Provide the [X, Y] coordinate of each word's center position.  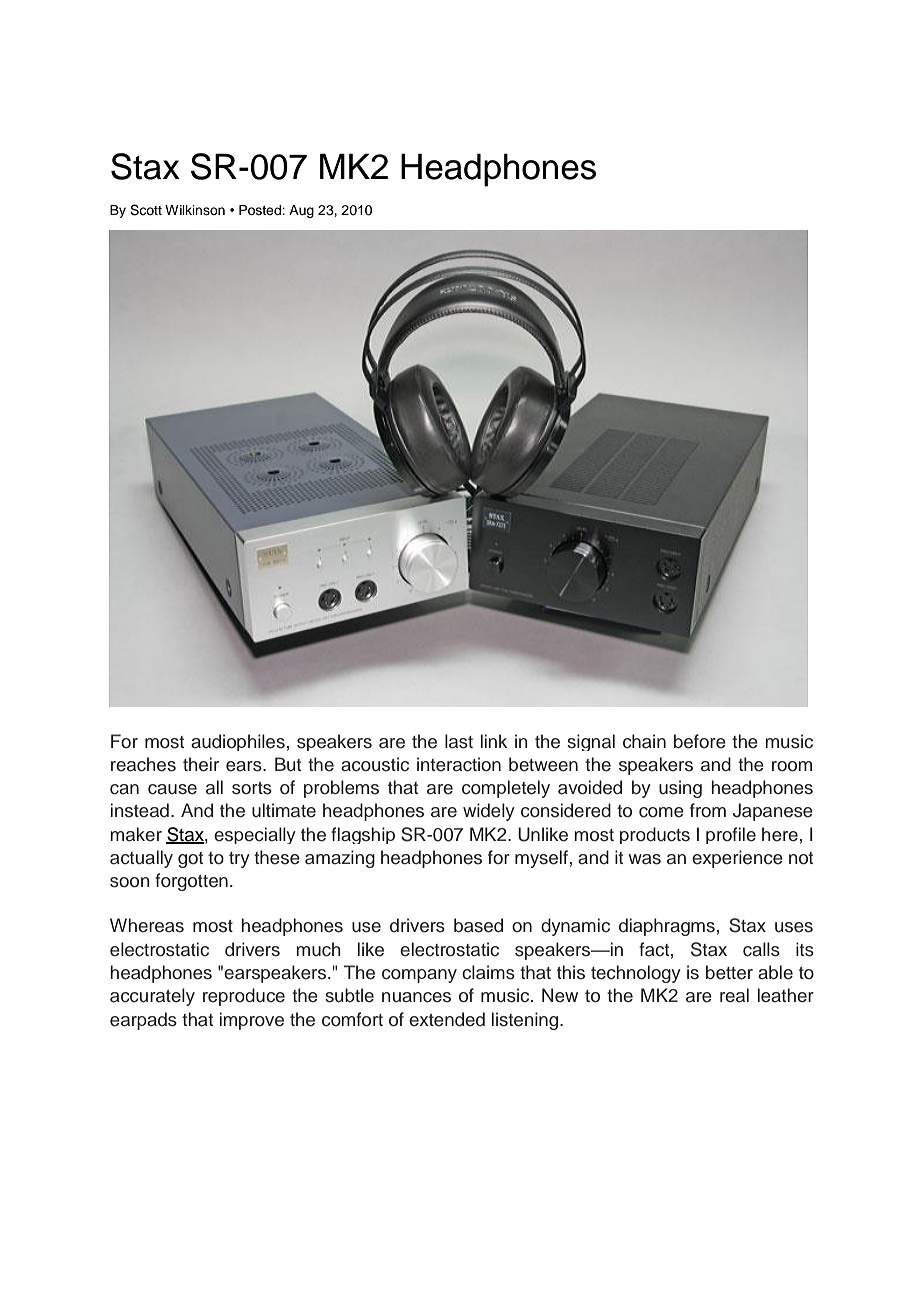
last [459, 741]
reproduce [244, 997]
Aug [301, 211]
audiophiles [238, 742]
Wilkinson [195, 210]
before [700, 741]
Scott [146, 210]
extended [447, 1019]
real [734, 995]
